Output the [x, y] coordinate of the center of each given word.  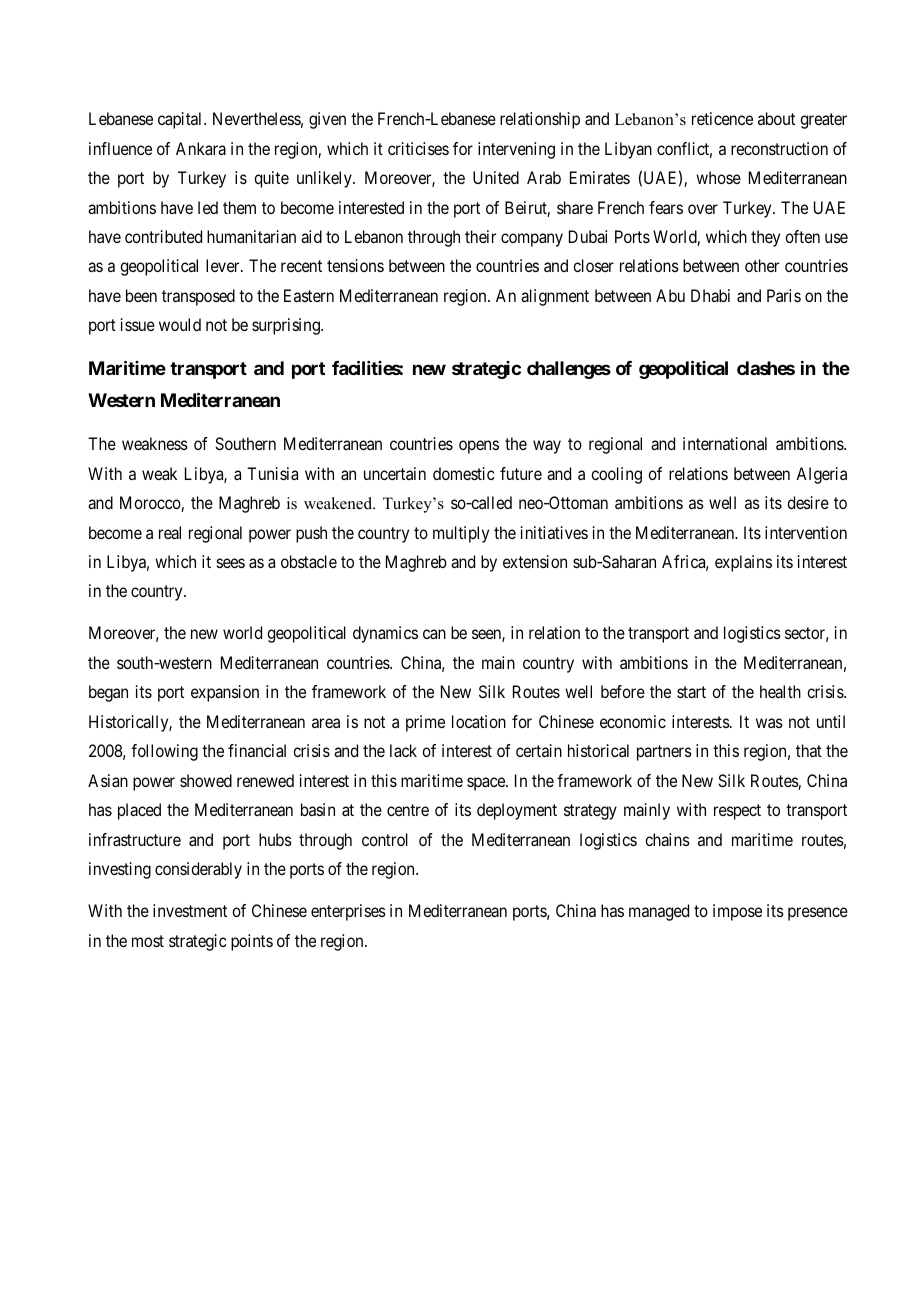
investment [190, 910]
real [170, 532]
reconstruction [779, 148]
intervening [516, 150]
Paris [784, 295]
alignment [555, 297]
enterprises [348, 912]
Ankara [201, 148]
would [180, 324]
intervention [806, 532]
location [479, 721]
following [164, 752]
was [769, 723]
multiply [461, 534]
